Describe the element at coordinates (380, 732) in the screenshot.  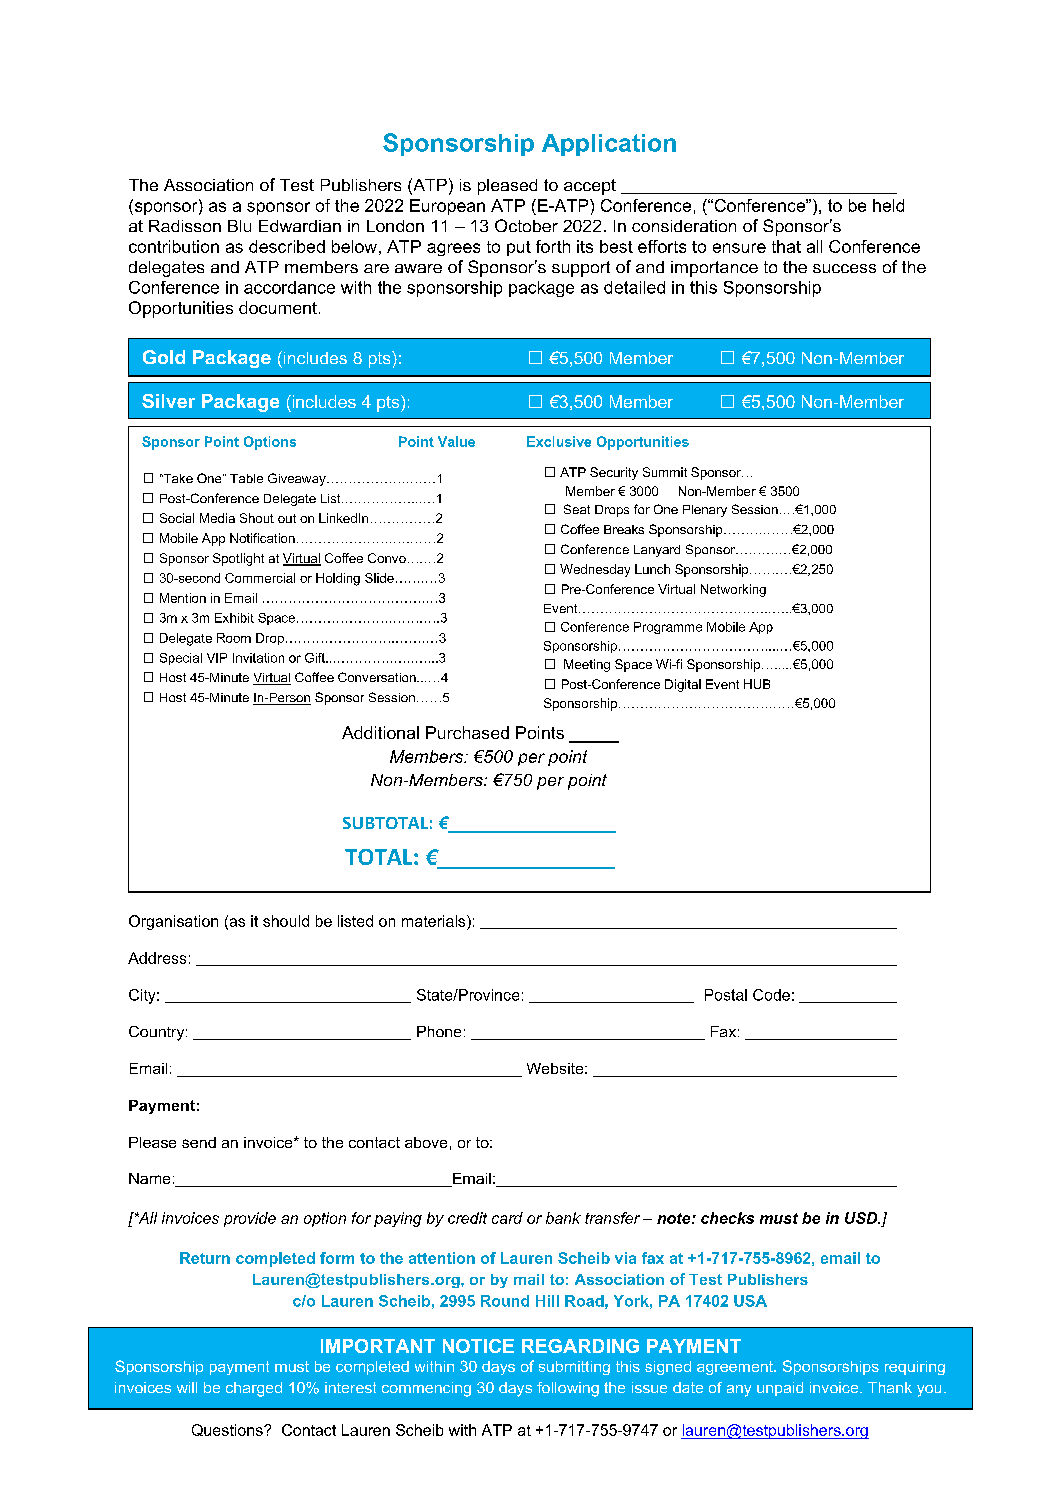
I see `Additional` at that location.
